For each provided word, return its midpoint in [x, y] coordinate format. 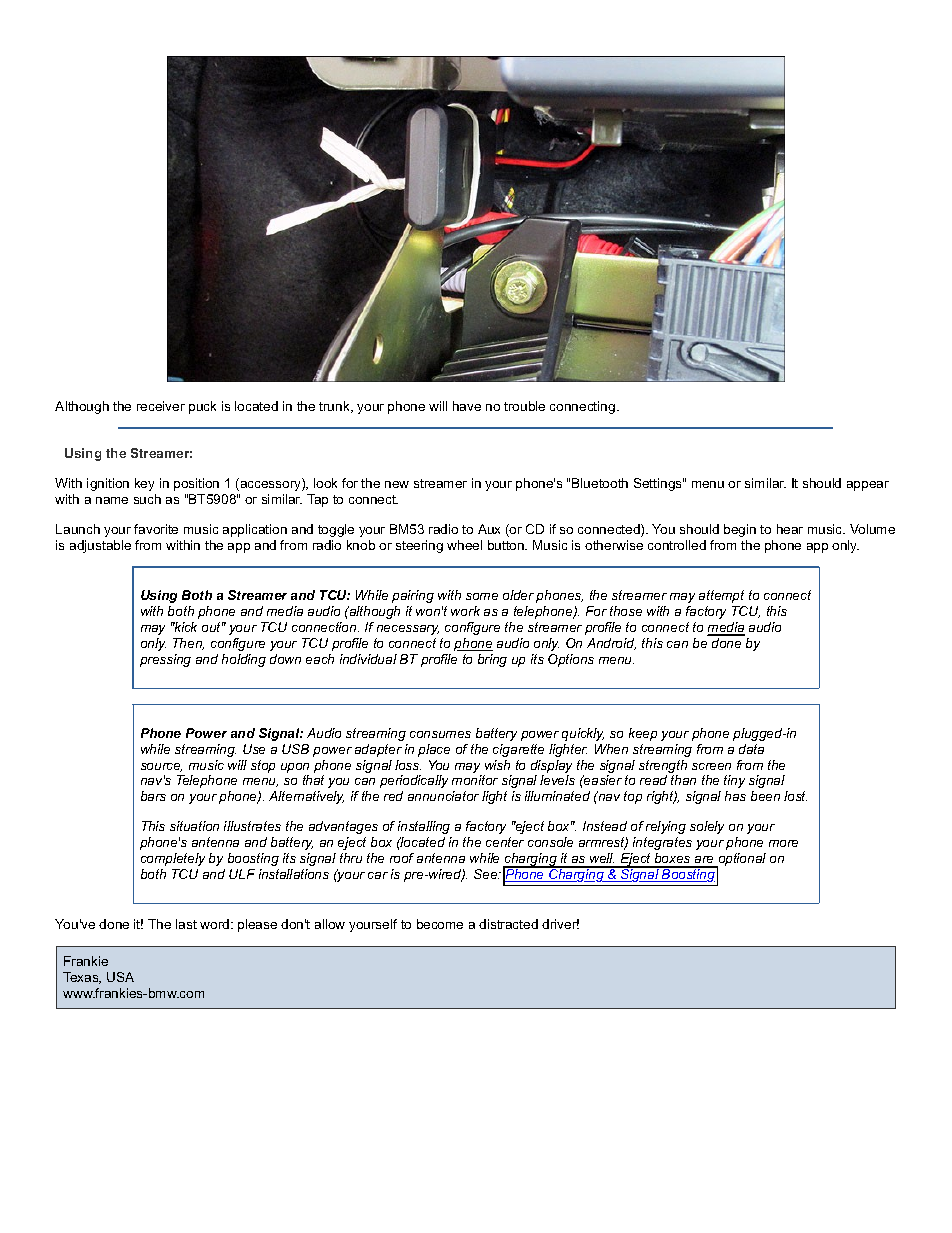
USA [120, 977]
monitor [475, 780]
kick [184, 627]
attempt [721, 596]
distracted [508, 924]
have [467, 406]
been [765, 796]
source [161, 767]
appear [868, 486]
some [482, 596]
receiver [161, 406]
